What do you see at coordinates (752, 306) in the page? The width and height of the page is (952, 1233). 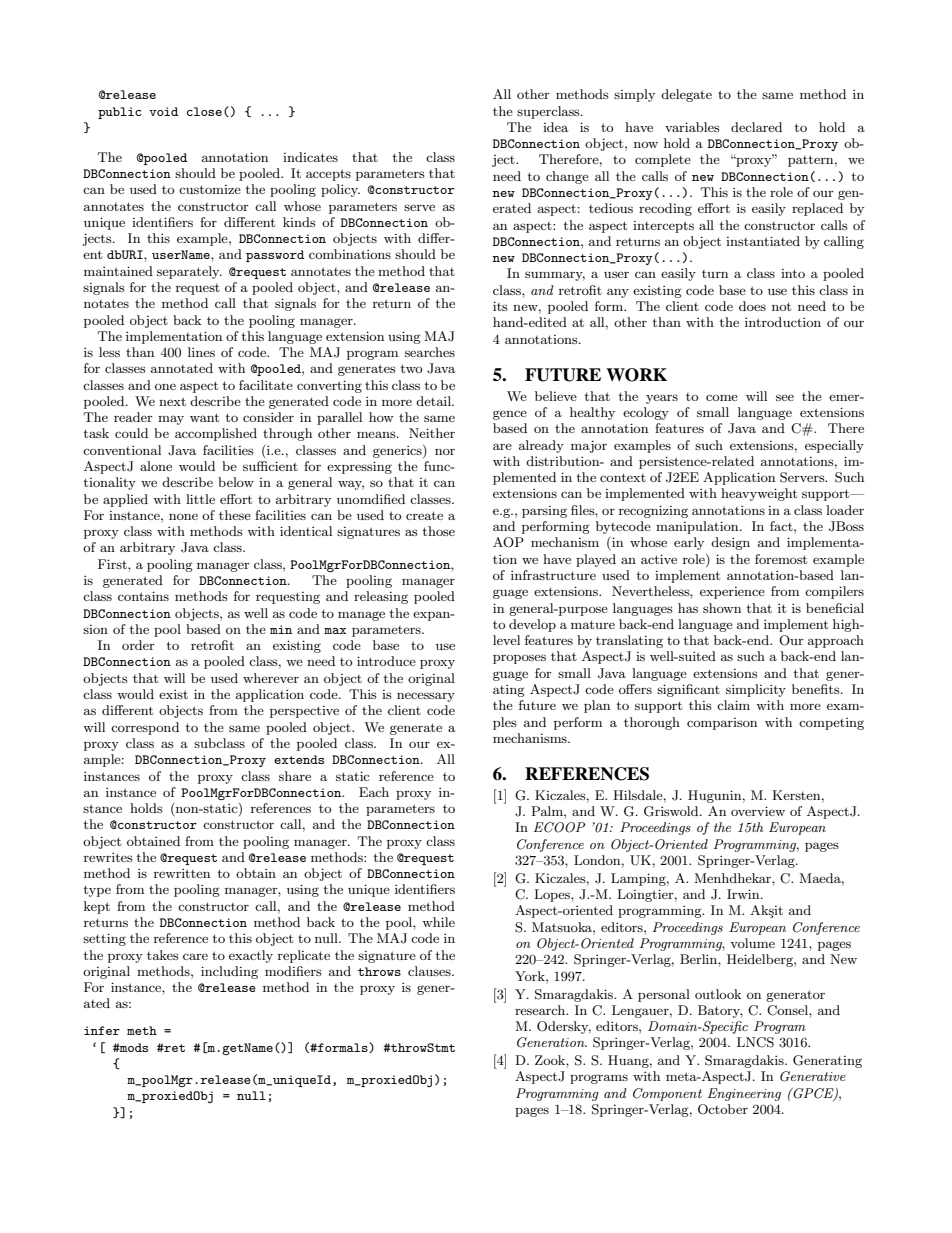 I see `does` at bounding box center [752, 306].
